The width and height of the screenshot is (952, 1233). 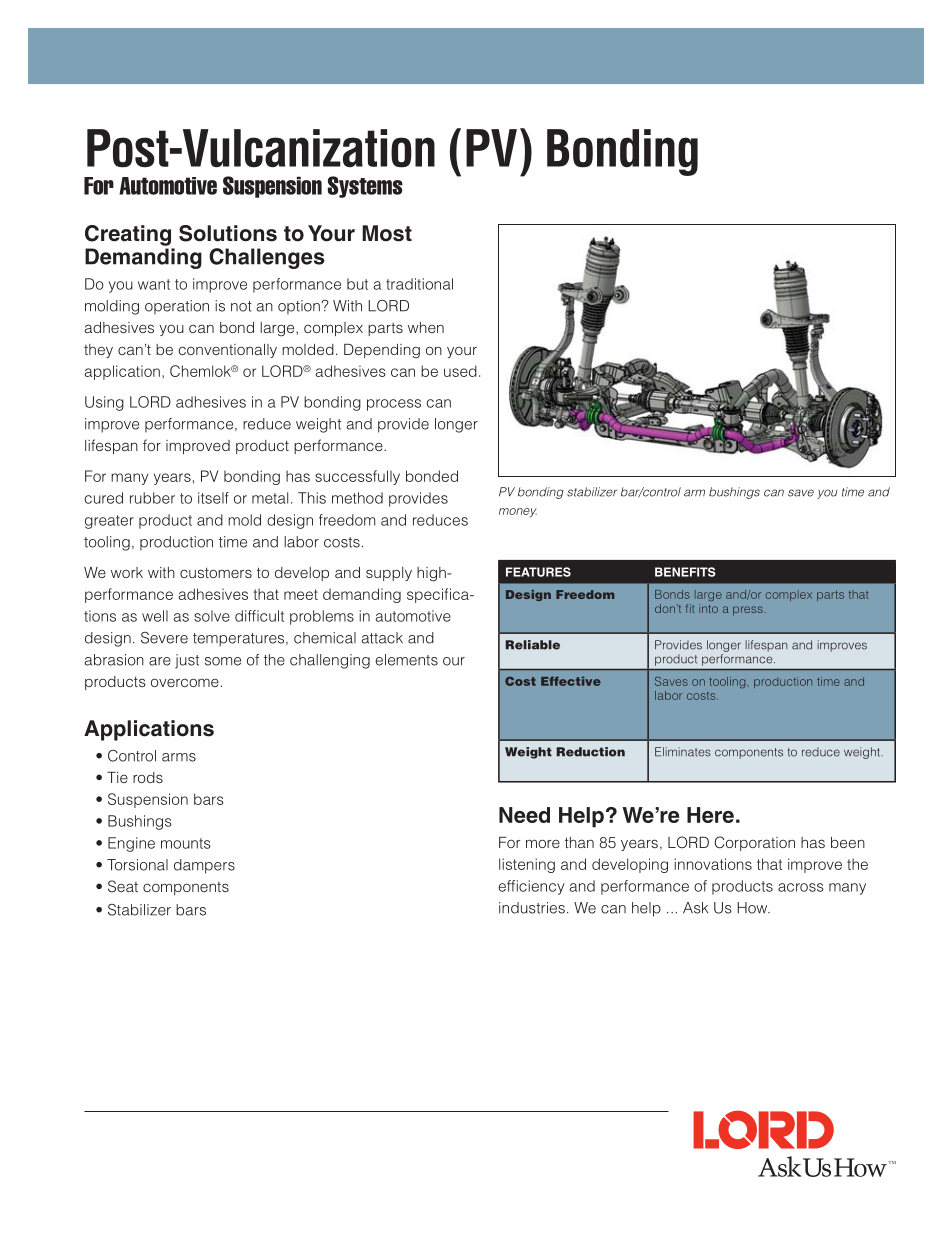 What do you see at coordinates (406, 660) in the screenshot?
I see `elements` at bounding box center [406, 660].
